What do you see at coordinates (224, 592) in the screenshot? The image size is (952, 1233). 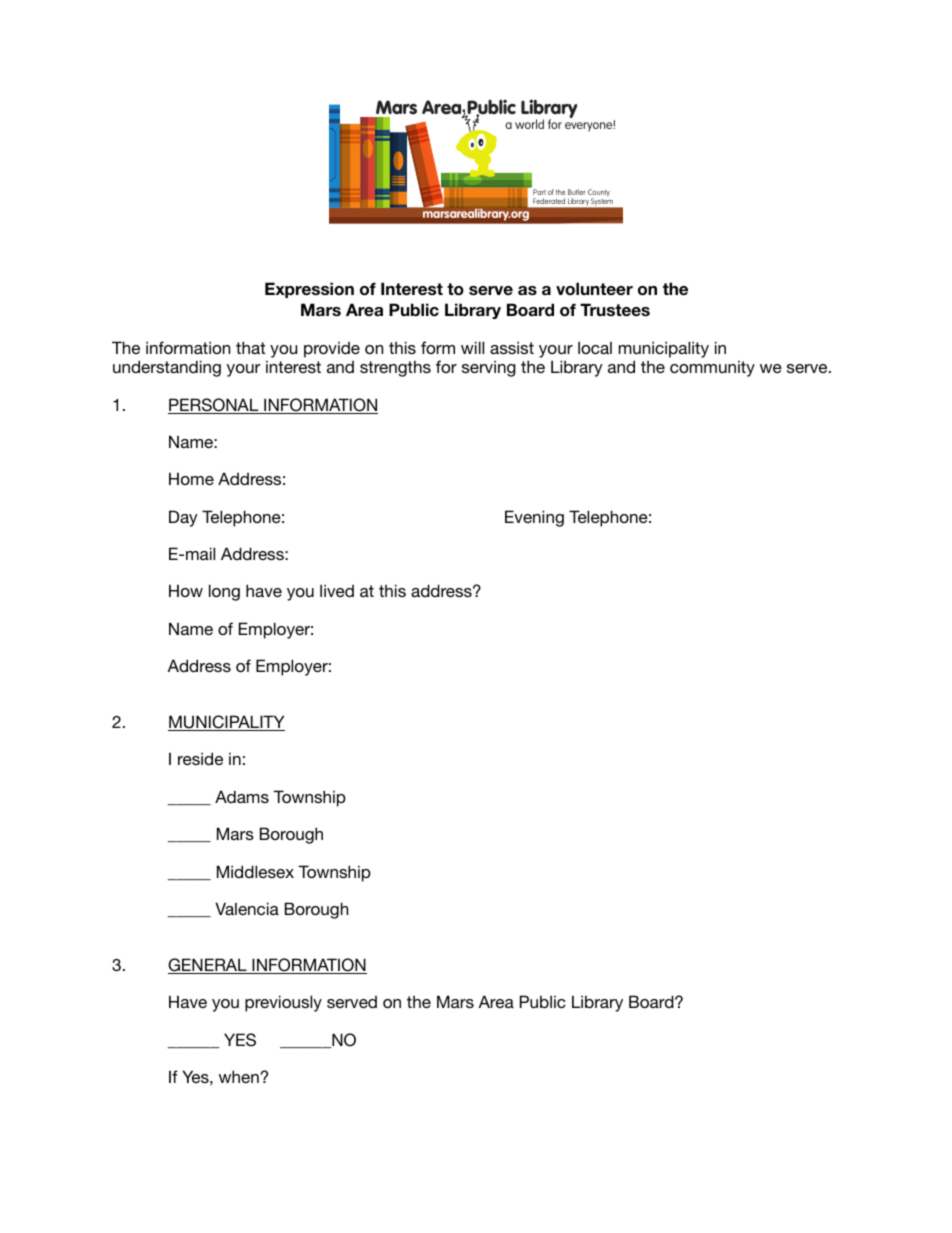 I see `long` at bounding box center [224, 592].
